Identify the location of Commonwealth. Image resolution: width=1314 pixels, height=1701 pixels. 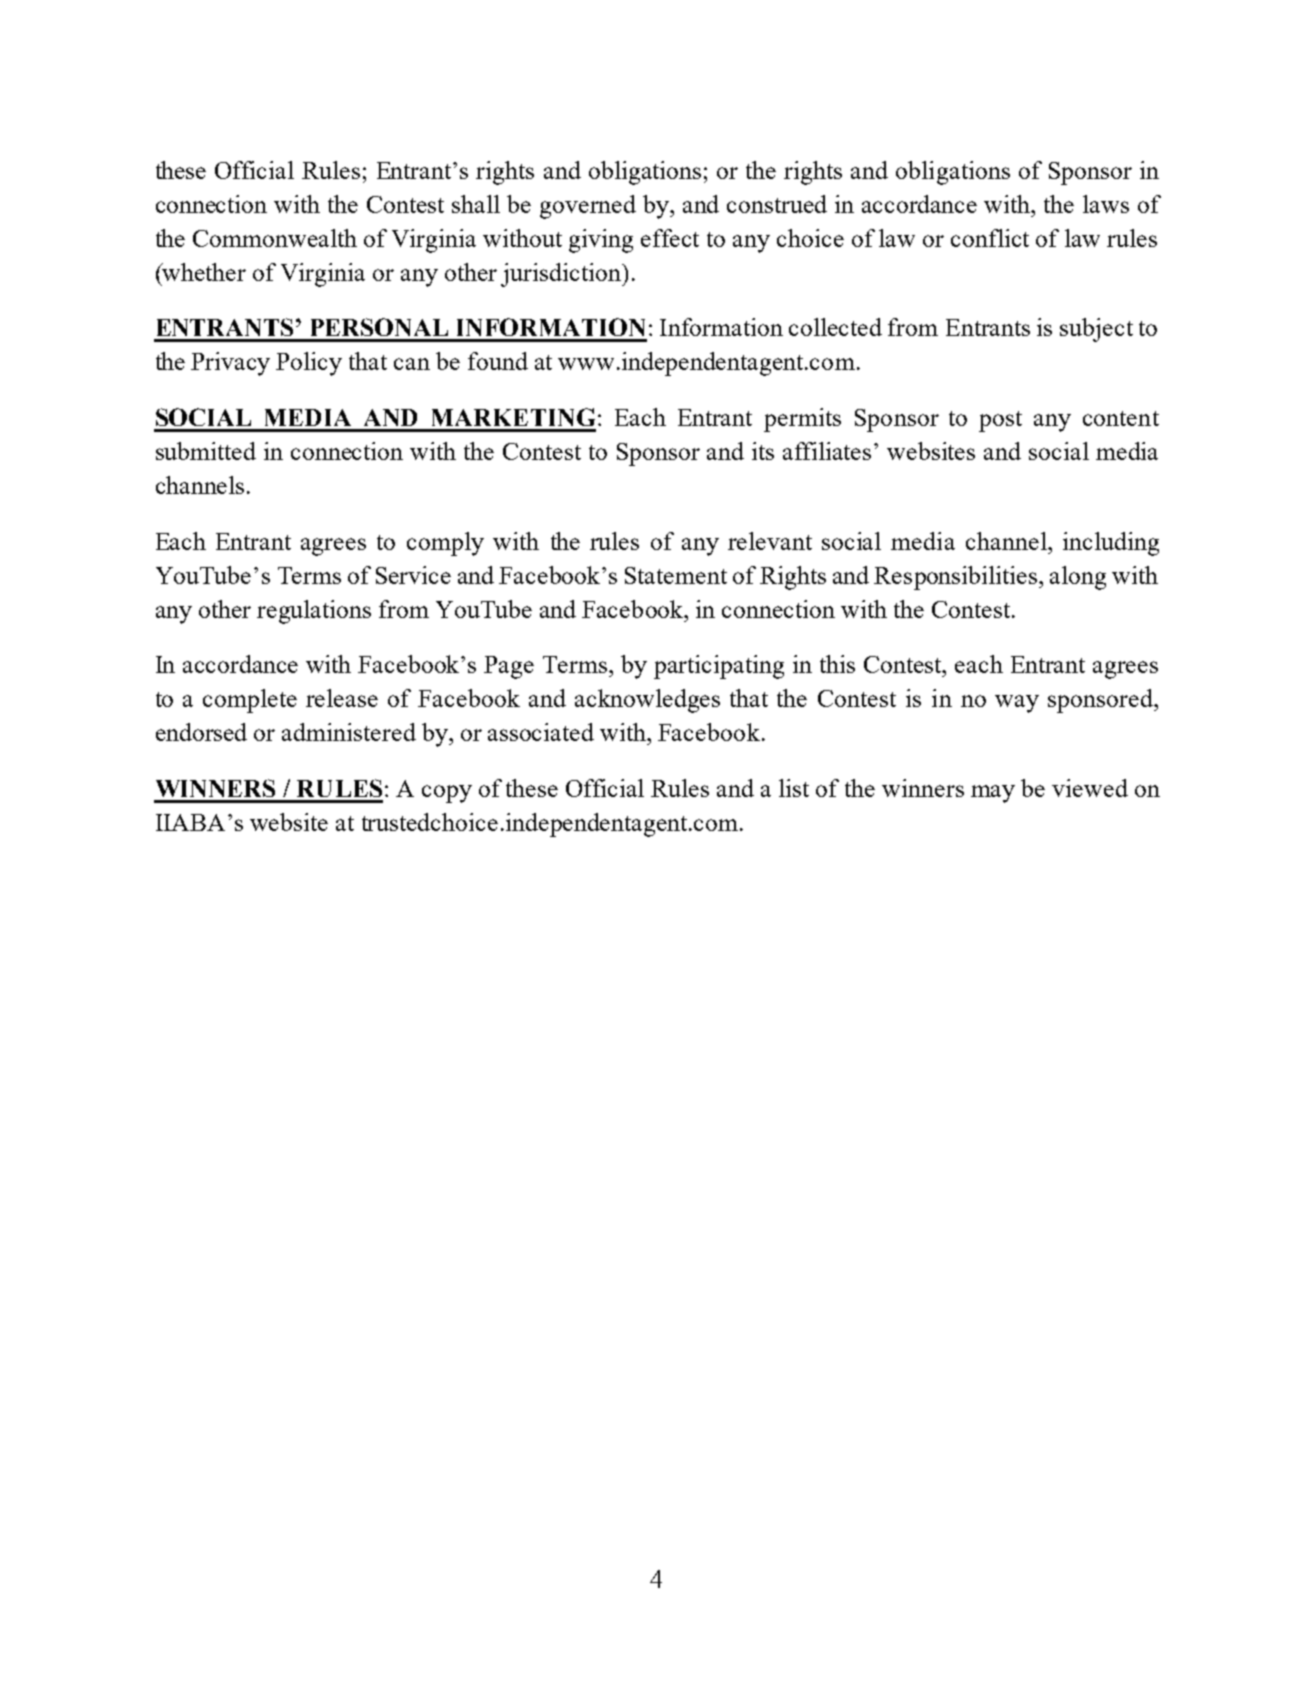
(275, 238).
